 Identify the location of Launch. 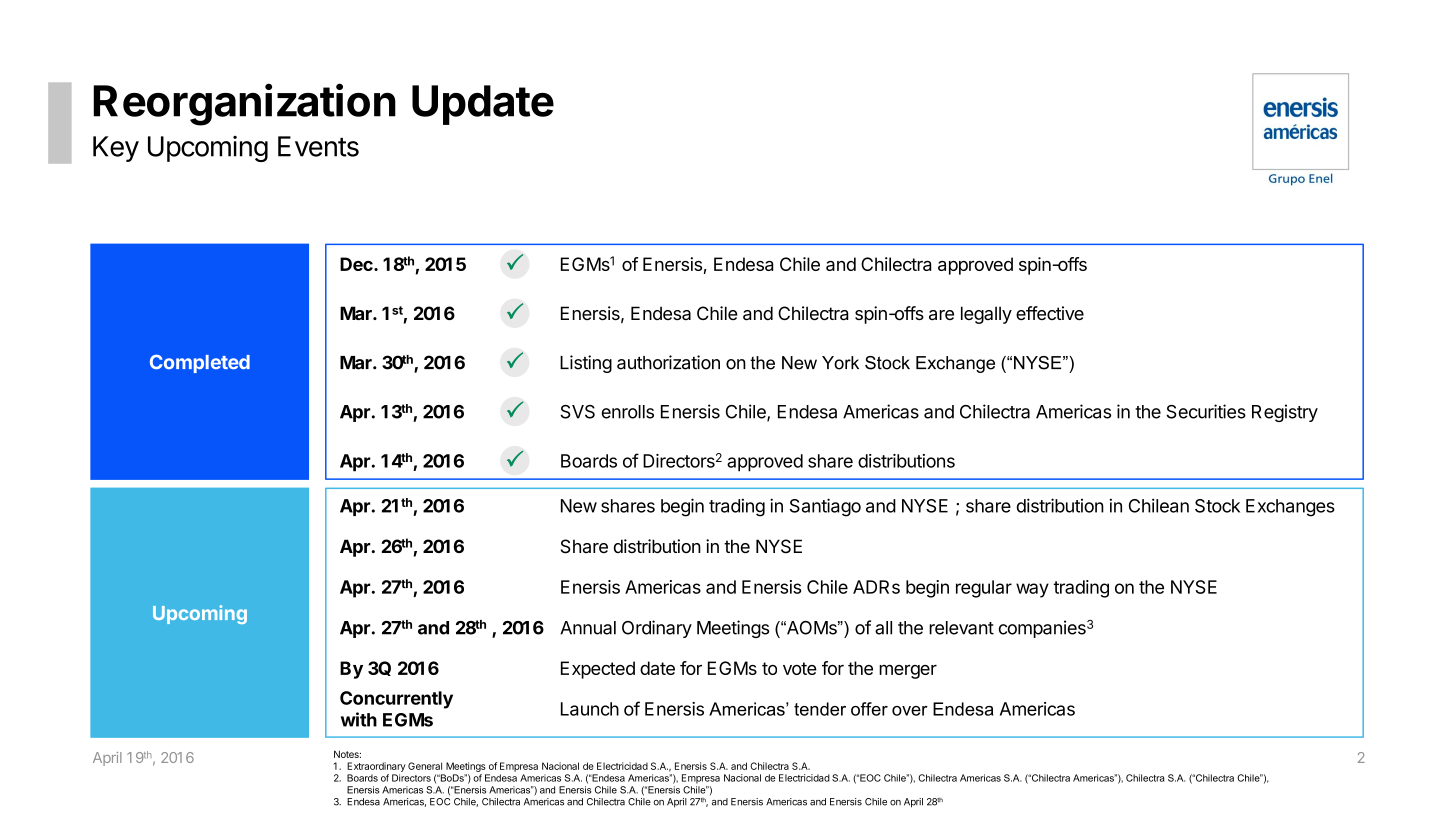
(590, 709).
